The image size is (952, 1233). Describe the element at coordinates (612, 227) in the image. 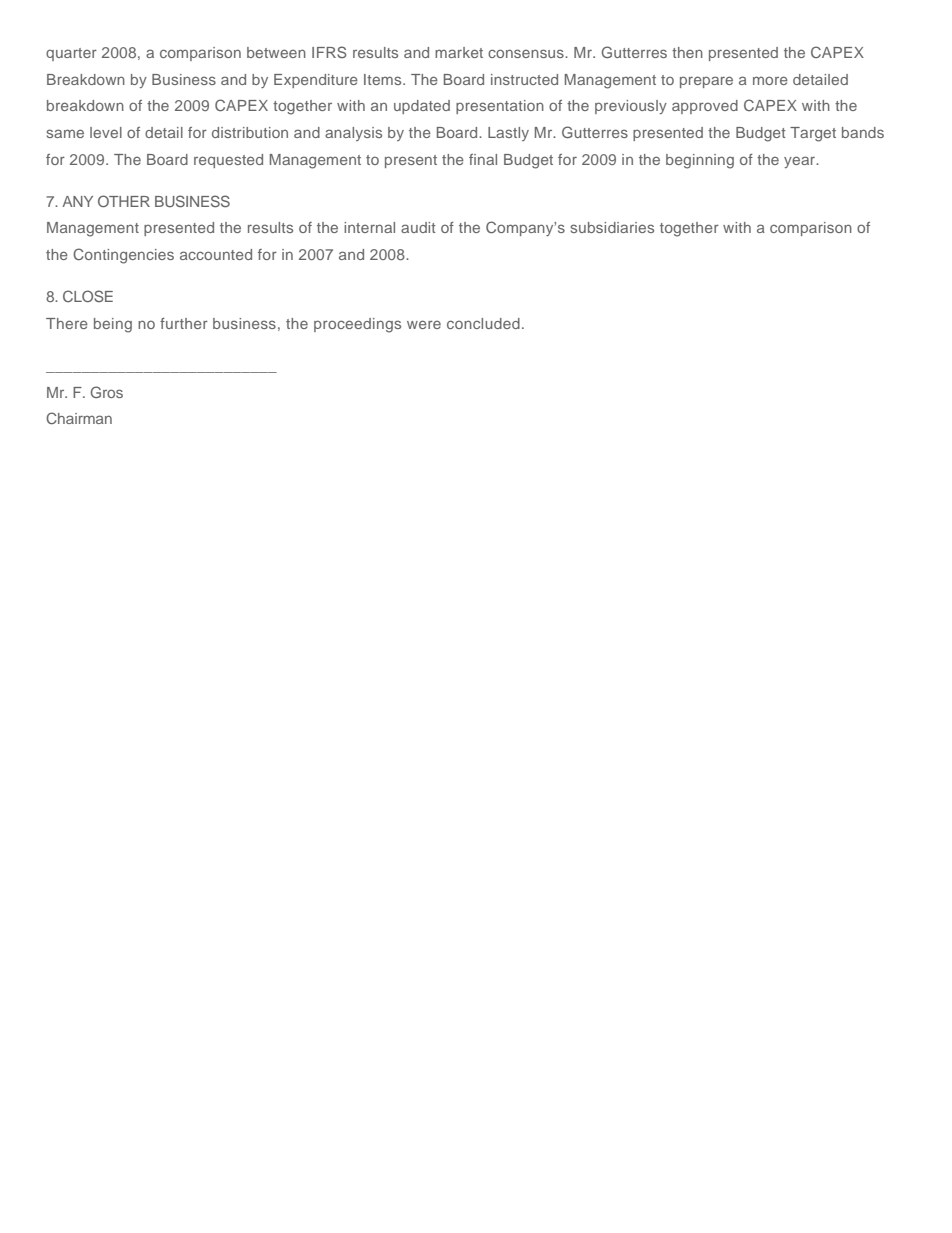

I see `subsidiaries` at that location.
